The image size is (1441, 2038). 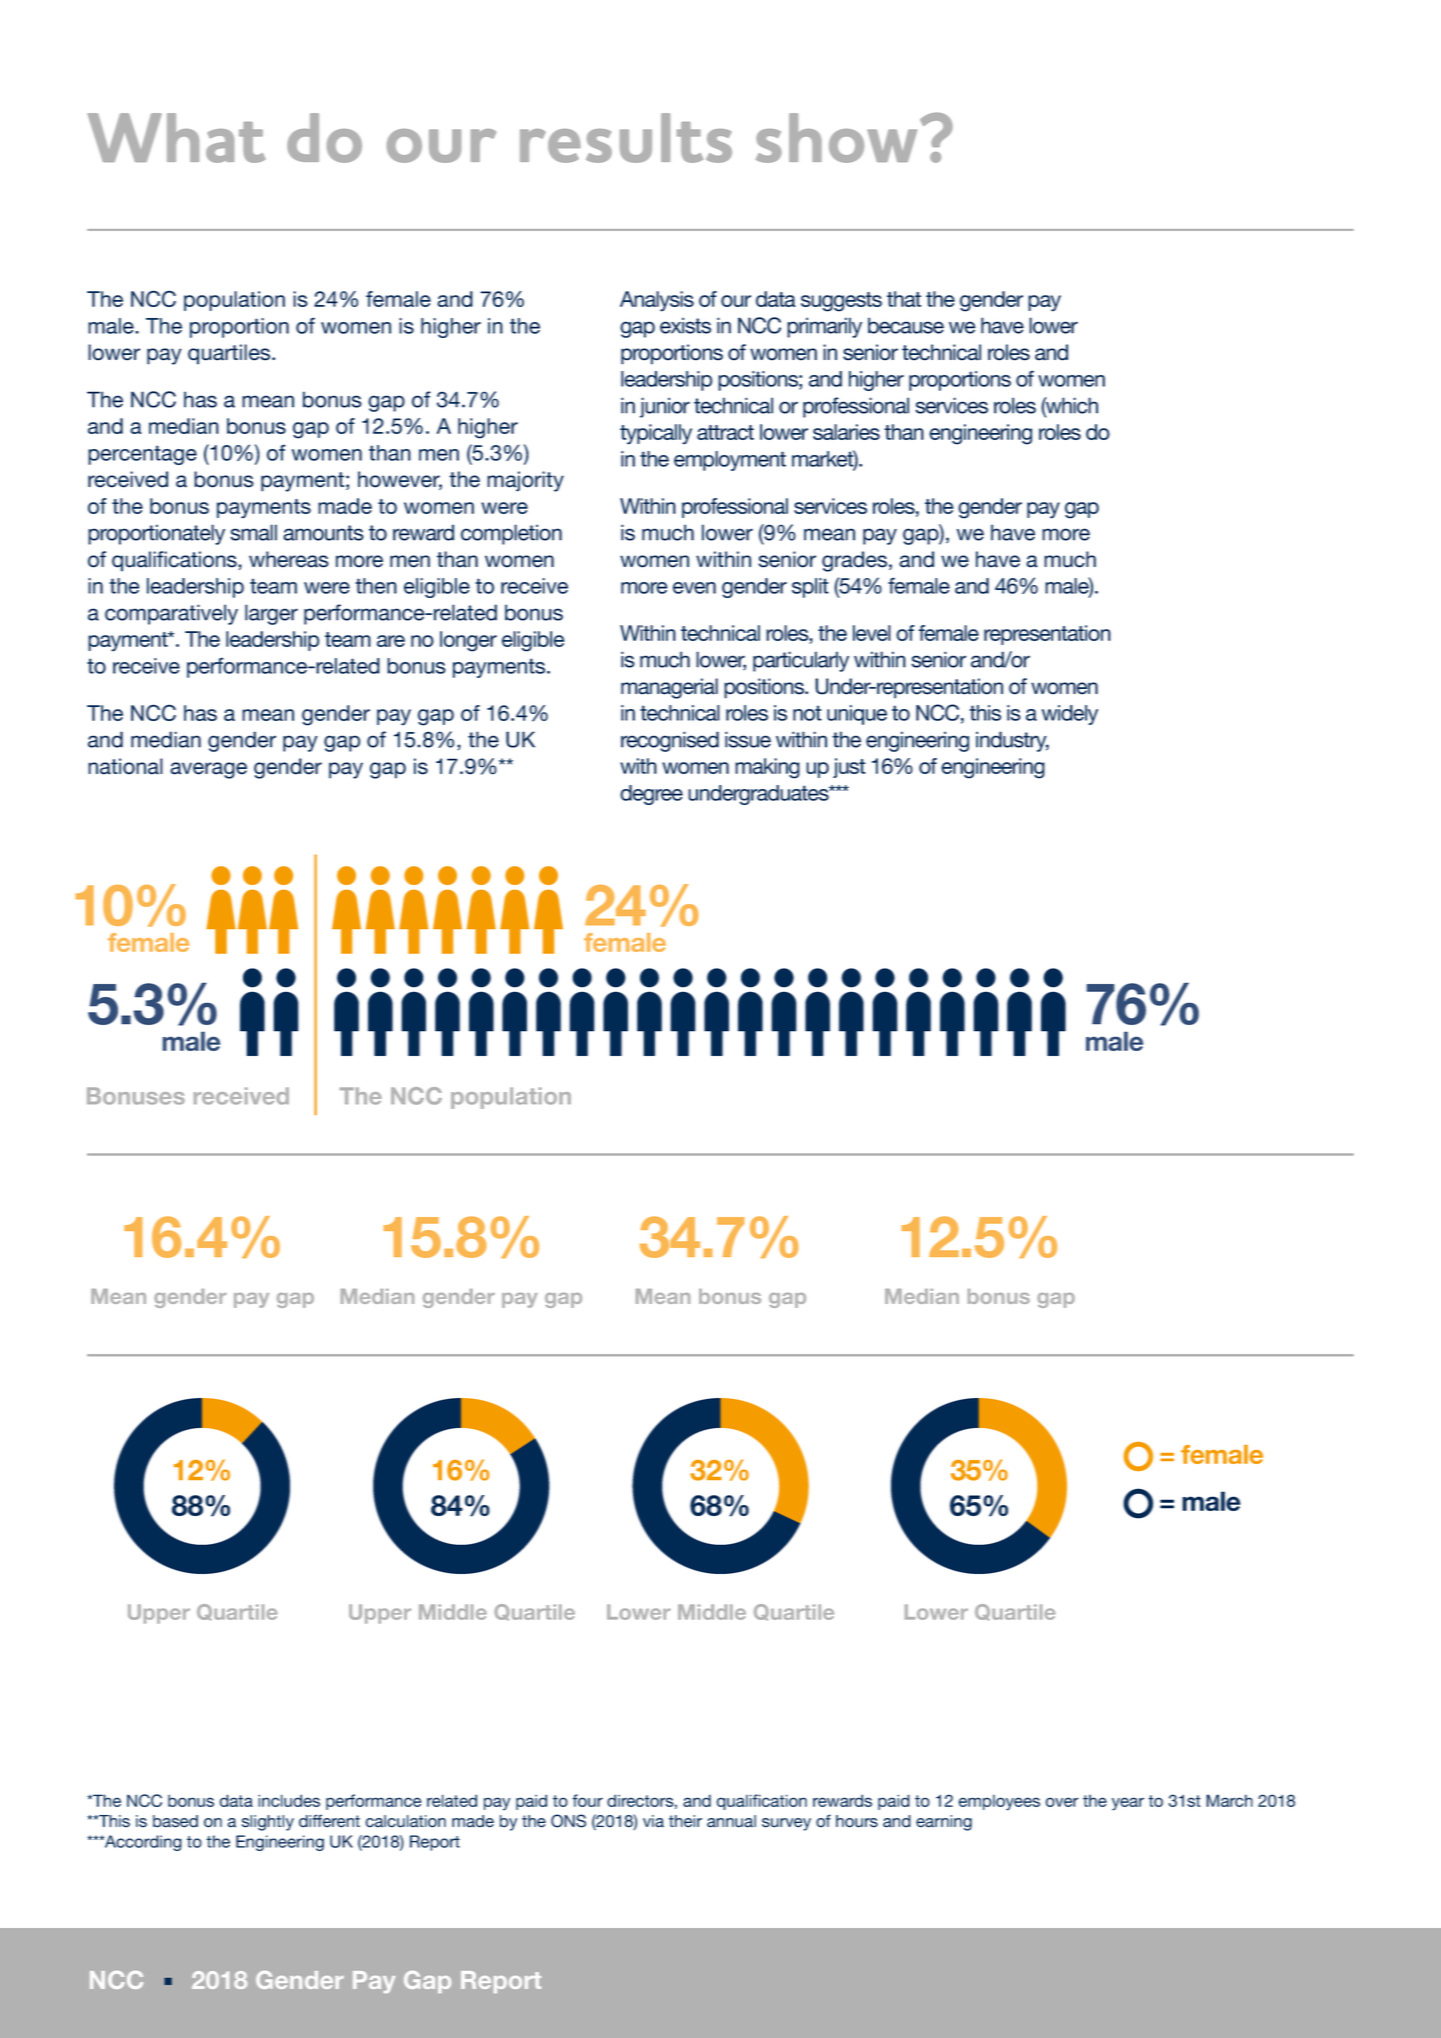 I want to click on larger, so click(x=271, y=614).
